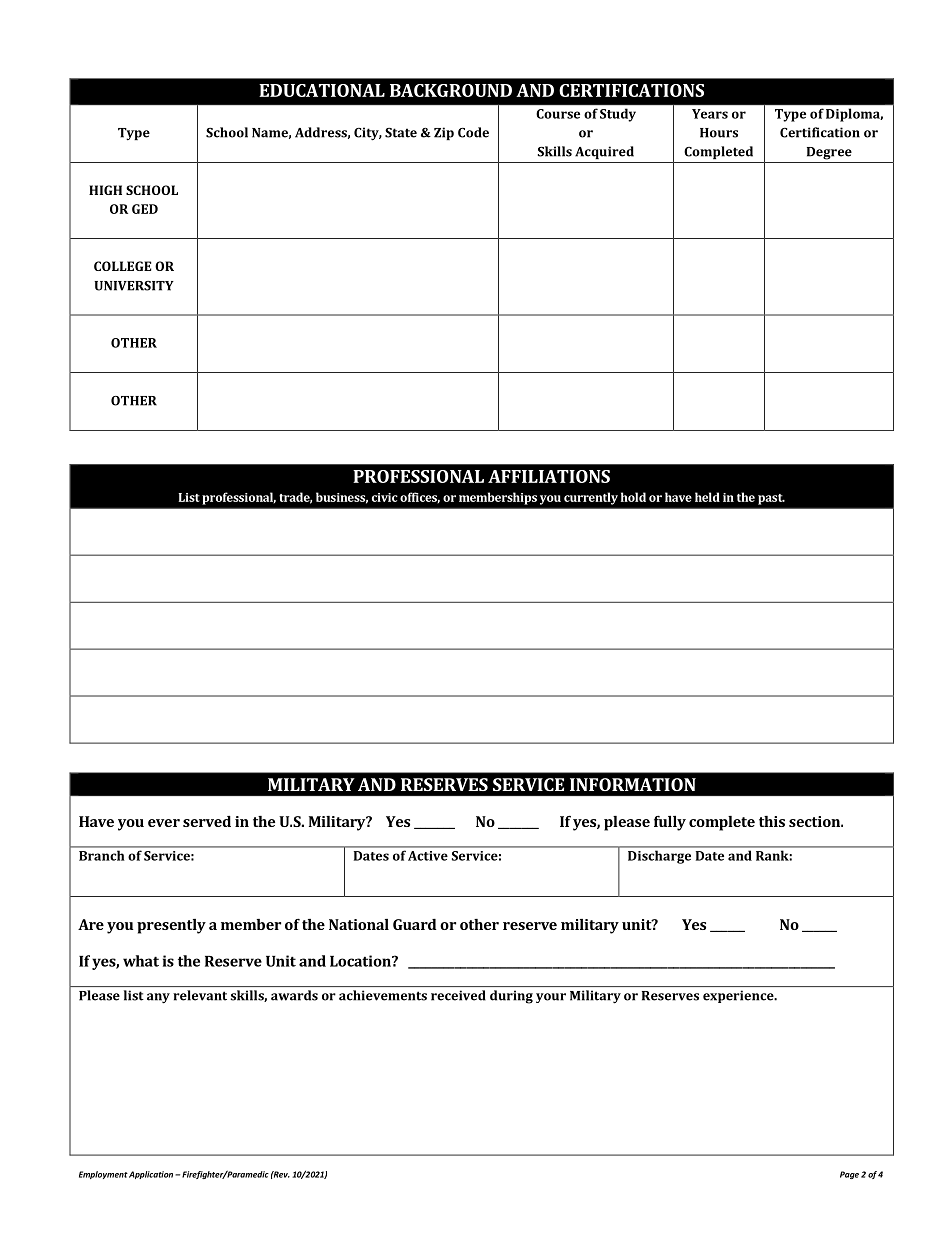 Image resolution: width=952 pixels, height=1233 pixels. I want to click on AFFILIATIONS, so click(549, 476).
